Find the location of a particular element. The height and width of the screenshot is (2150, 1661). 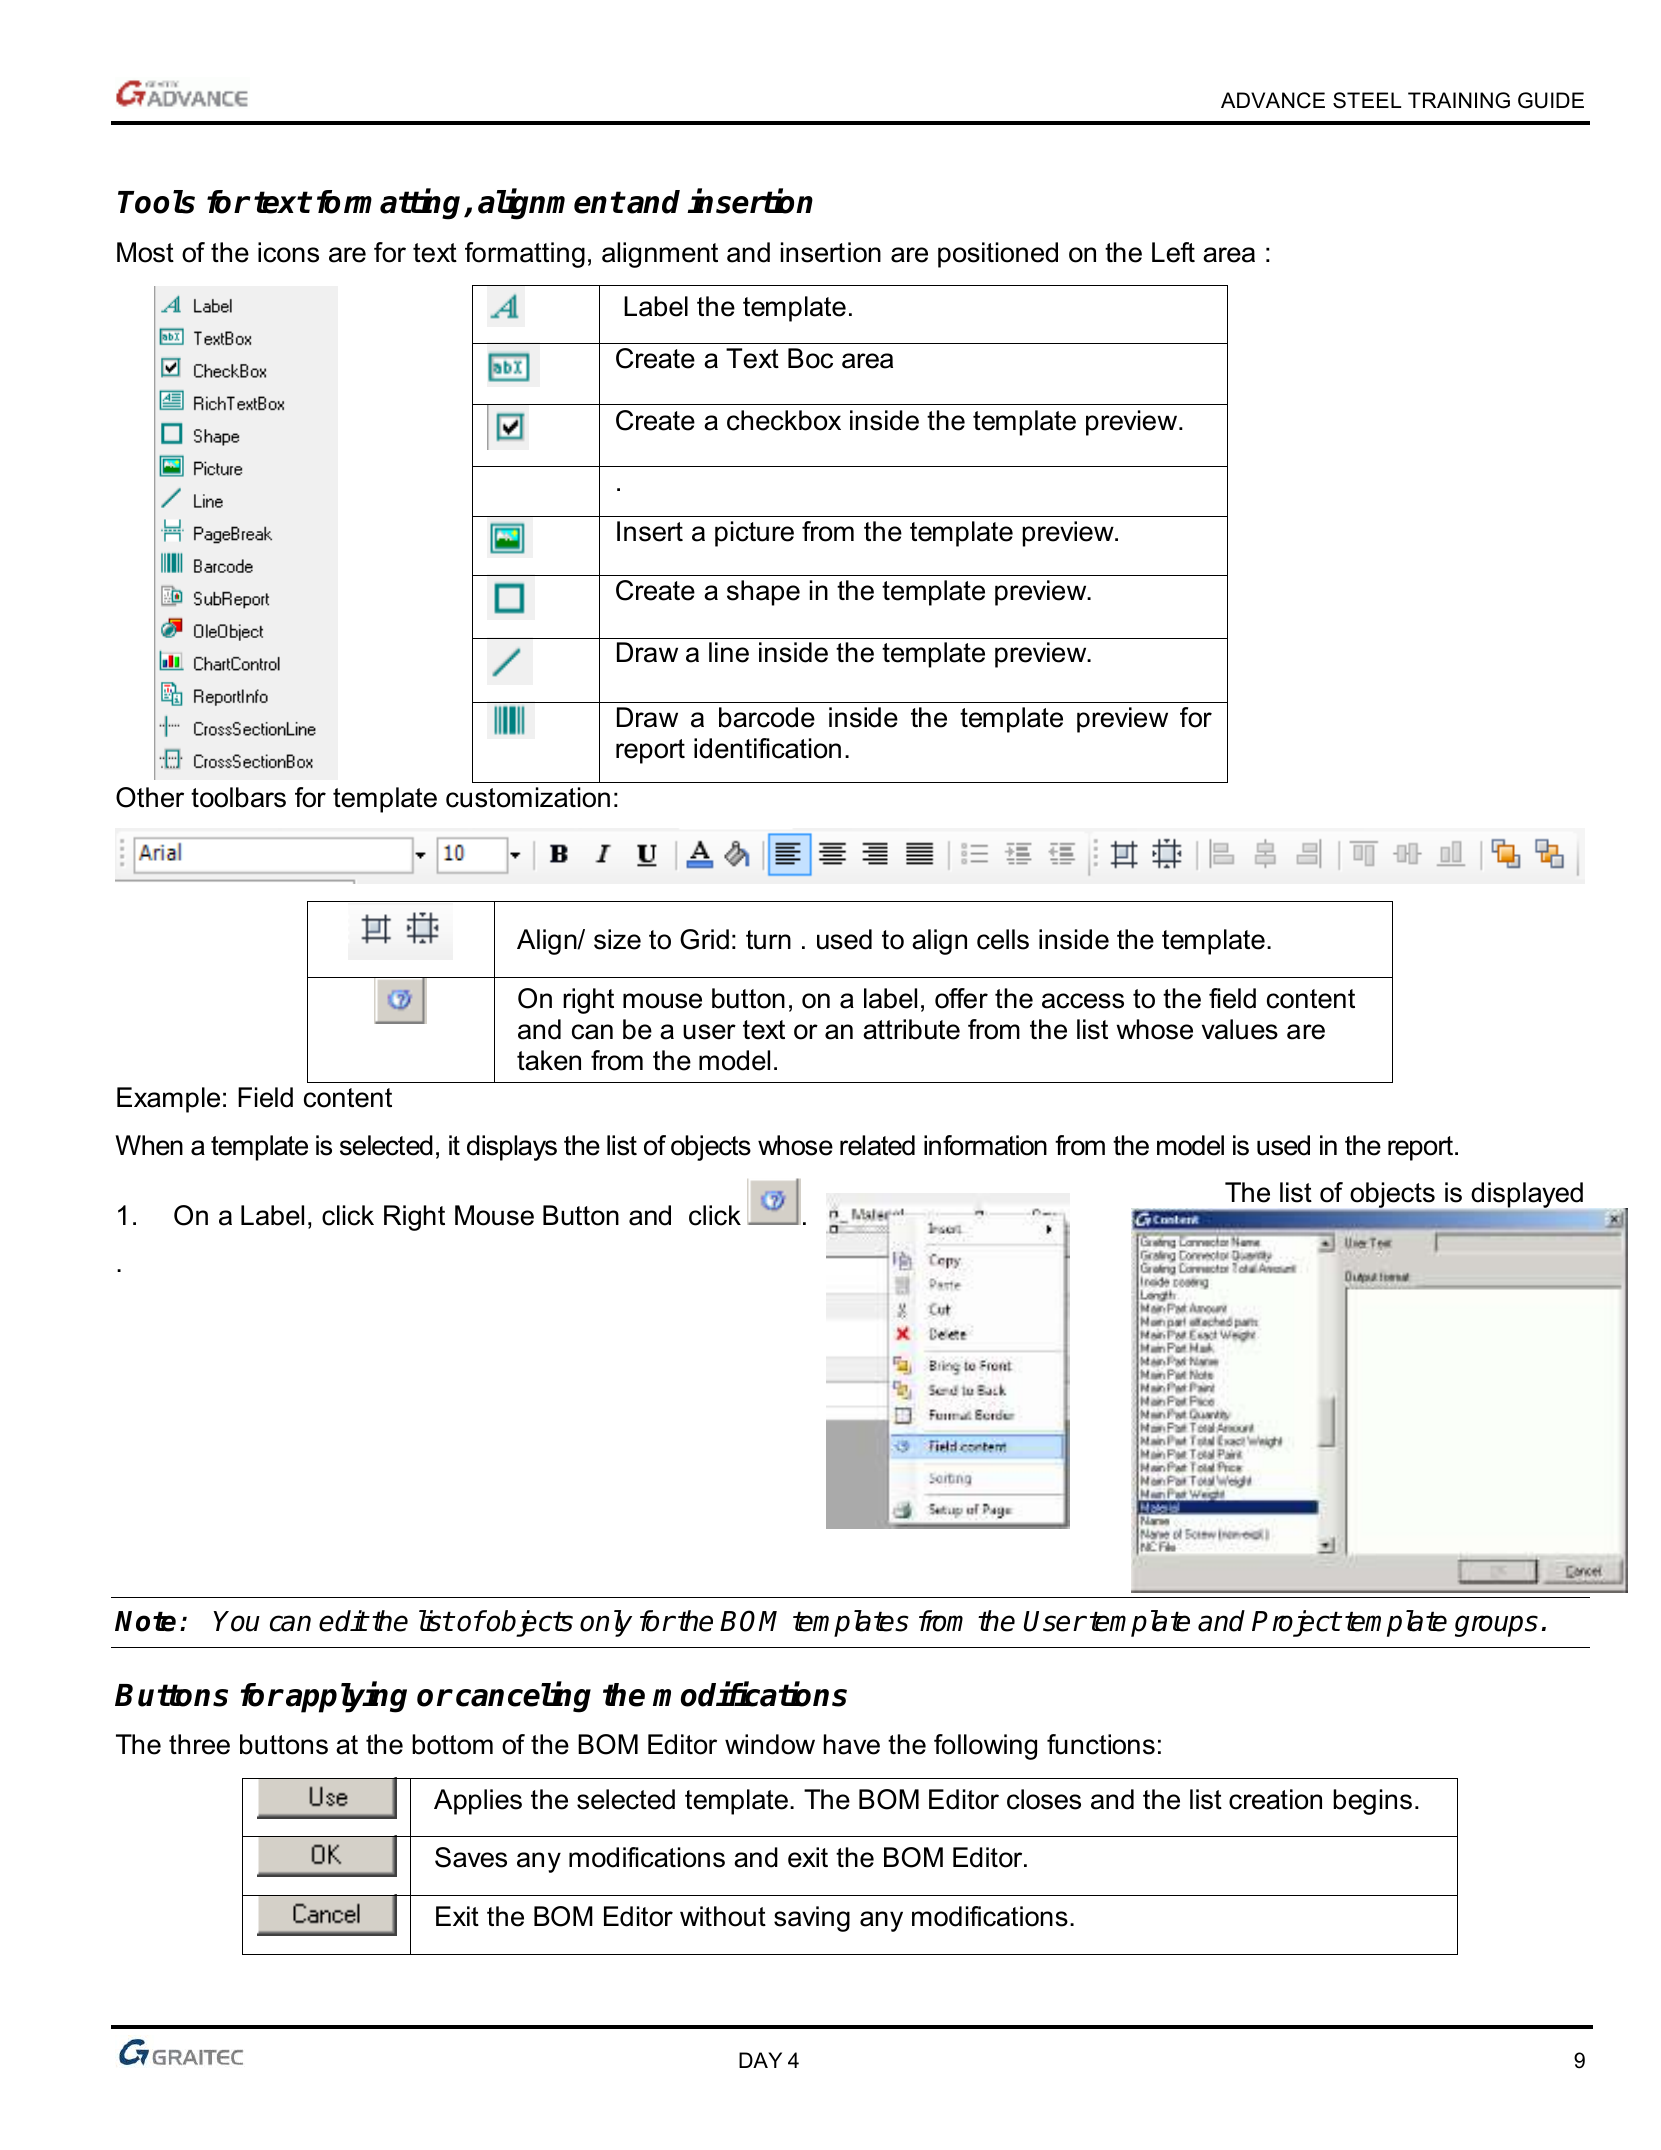

STEEL is located at coordinates (1367, 100).
